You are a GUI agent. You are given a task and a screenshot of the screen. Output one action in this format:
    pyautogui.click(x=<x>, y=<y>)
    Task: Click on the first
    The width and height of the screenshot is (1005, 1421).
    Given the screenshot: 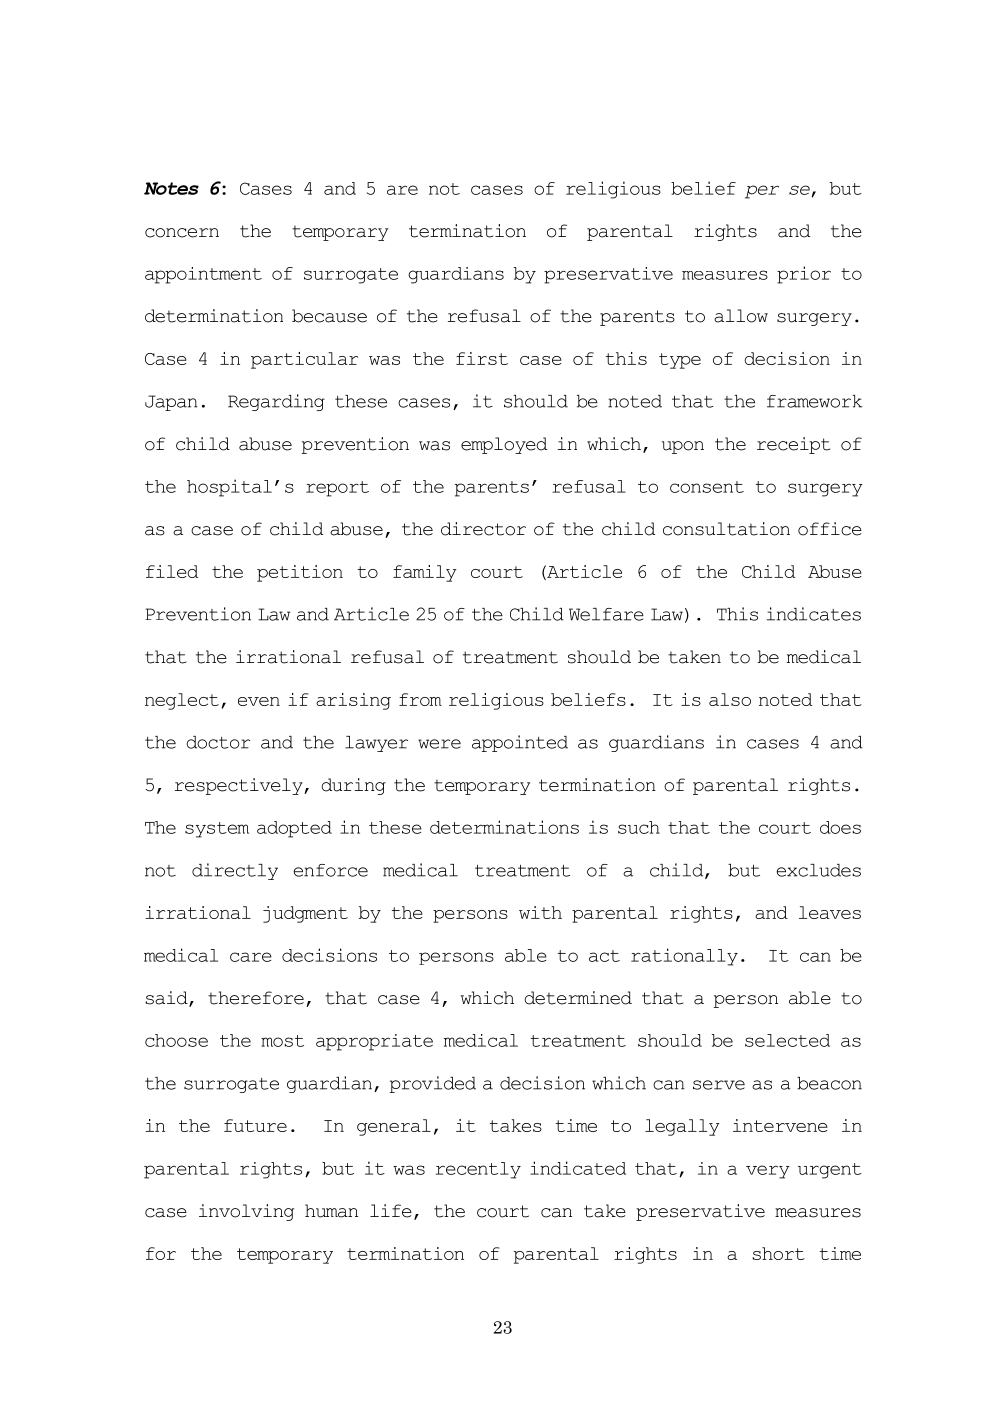 What is the action you would take?
    pyautogui.click(x=482, y=358)
